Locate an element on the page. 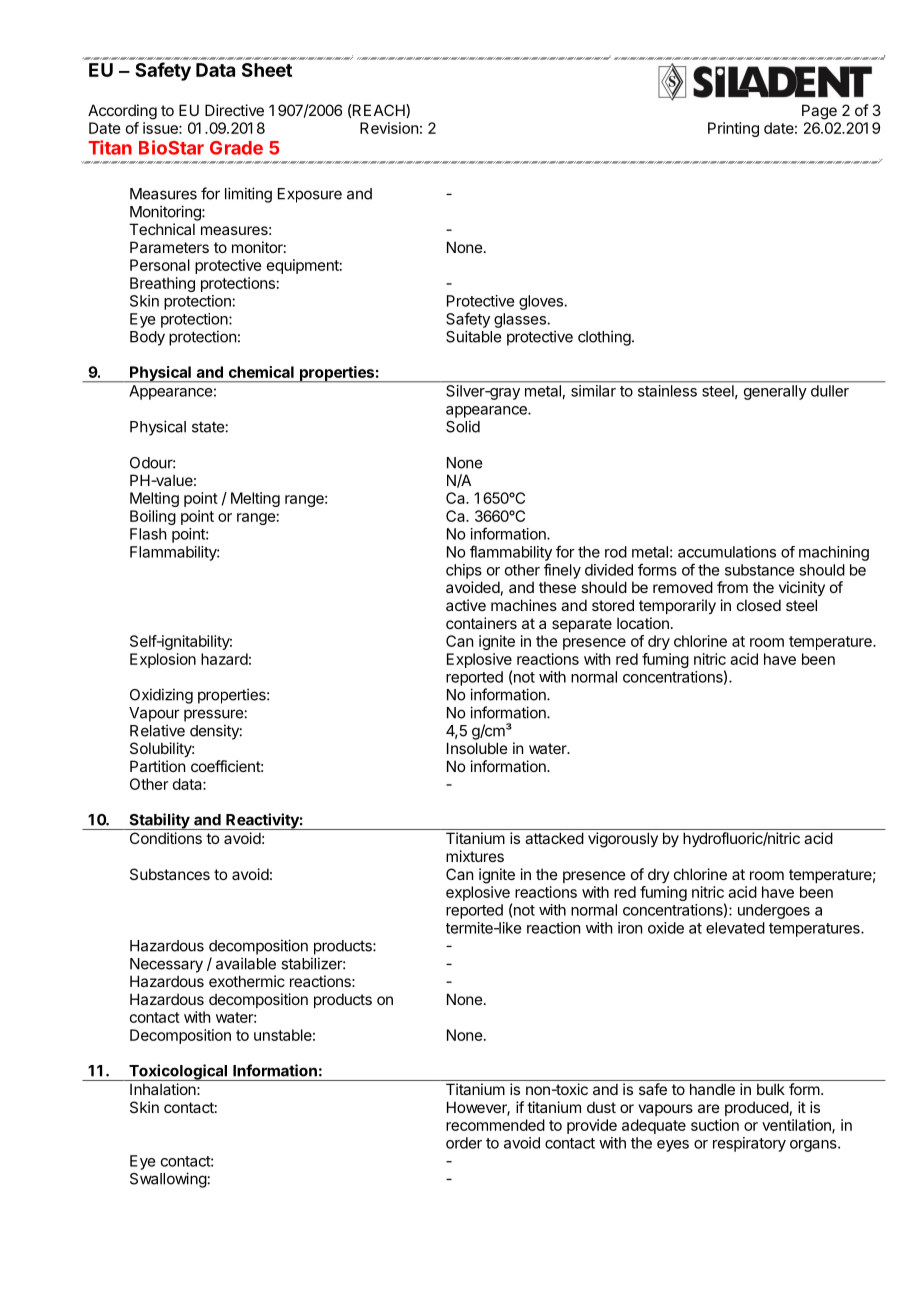  respiratory is located at coordinates (749, 1144).
